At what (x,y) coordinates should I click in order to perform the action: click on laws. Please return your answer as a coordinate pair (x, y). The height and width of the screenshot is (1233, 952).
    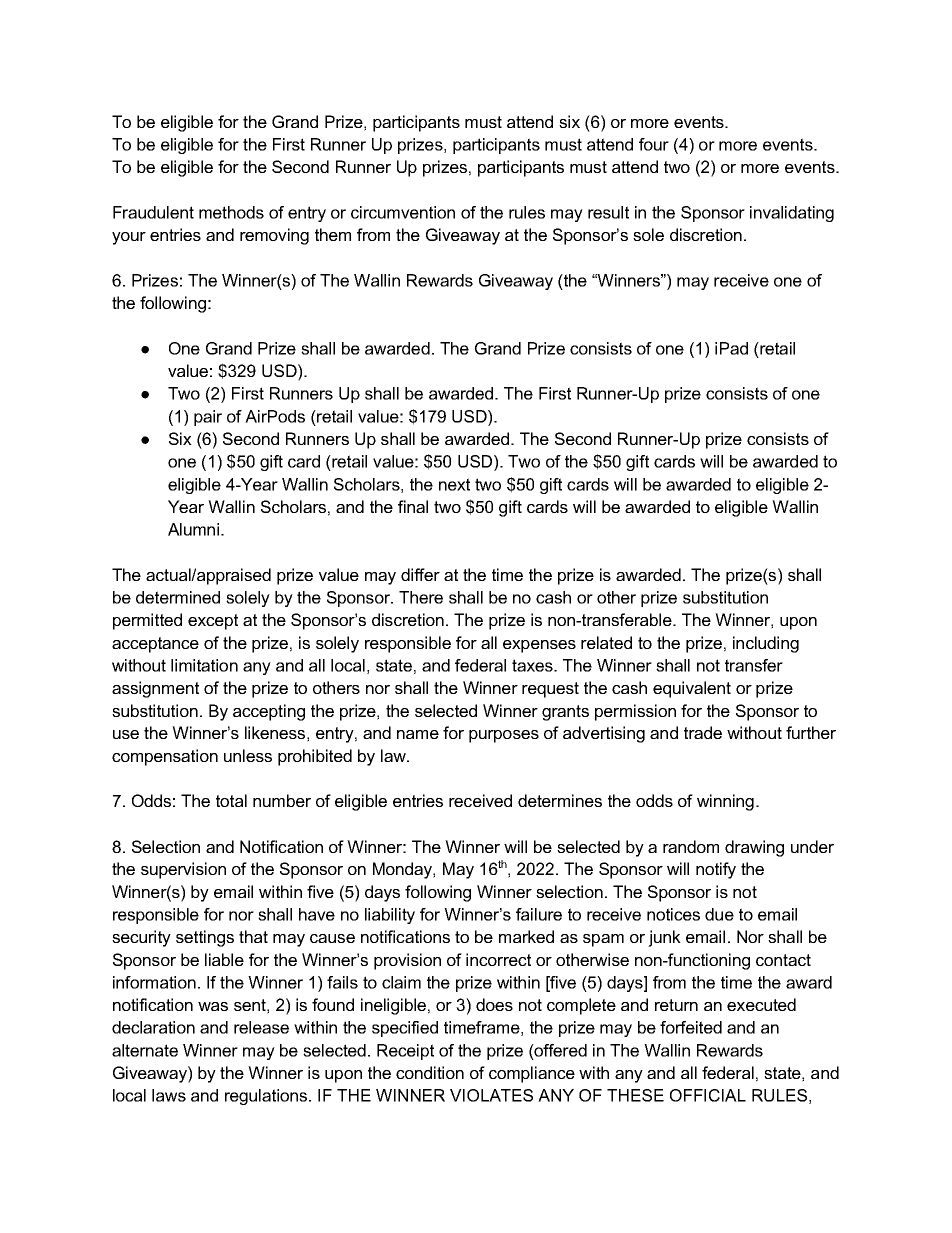
    Looking at the image, I should click on (169, 1095).
